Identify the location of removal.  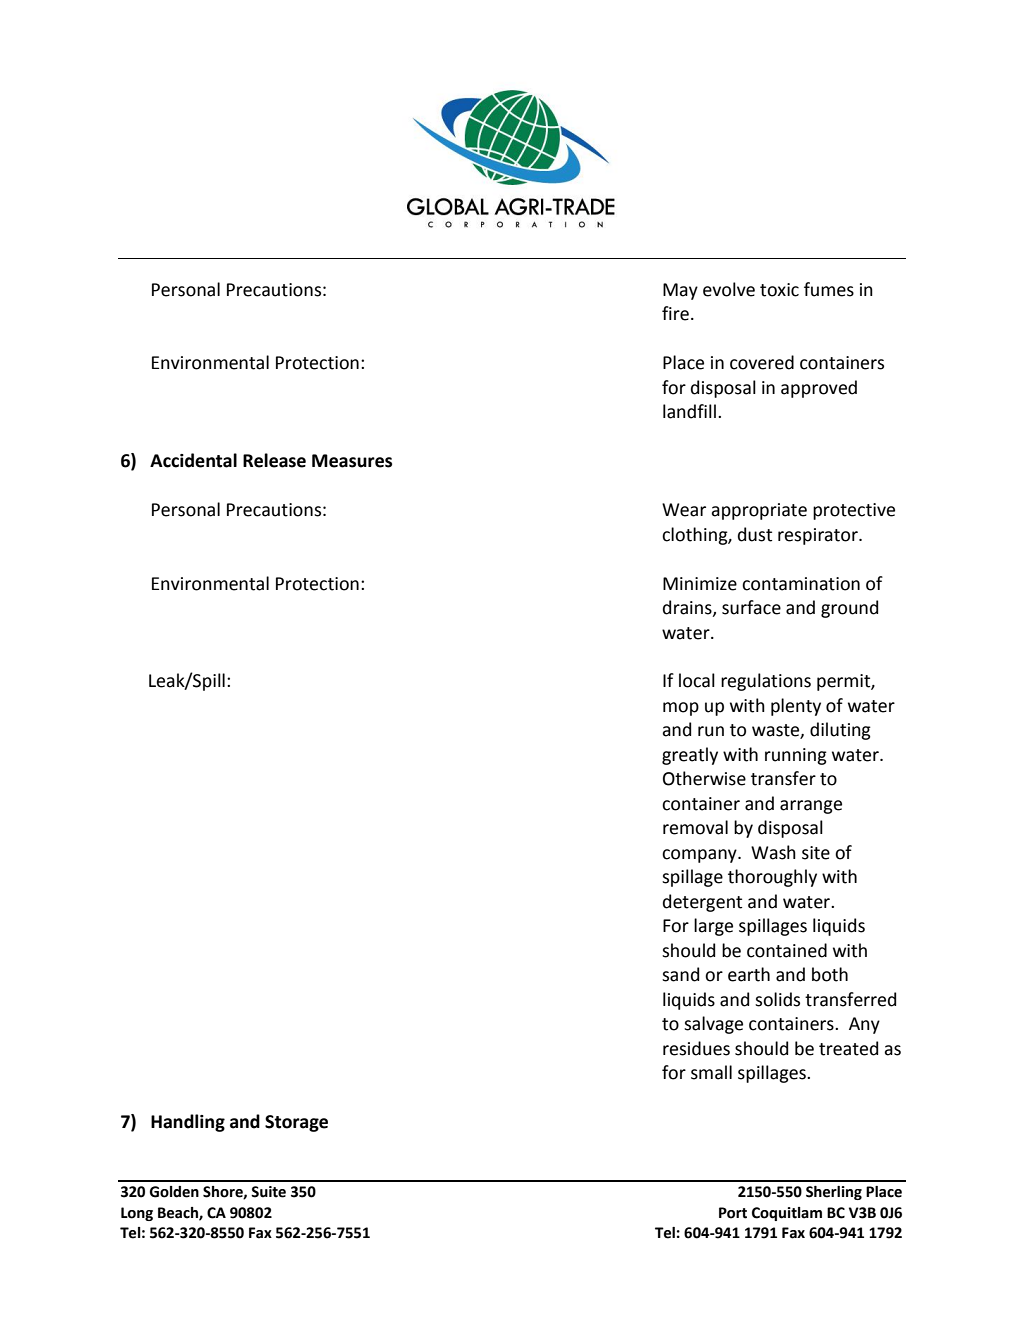
(695, 827).
